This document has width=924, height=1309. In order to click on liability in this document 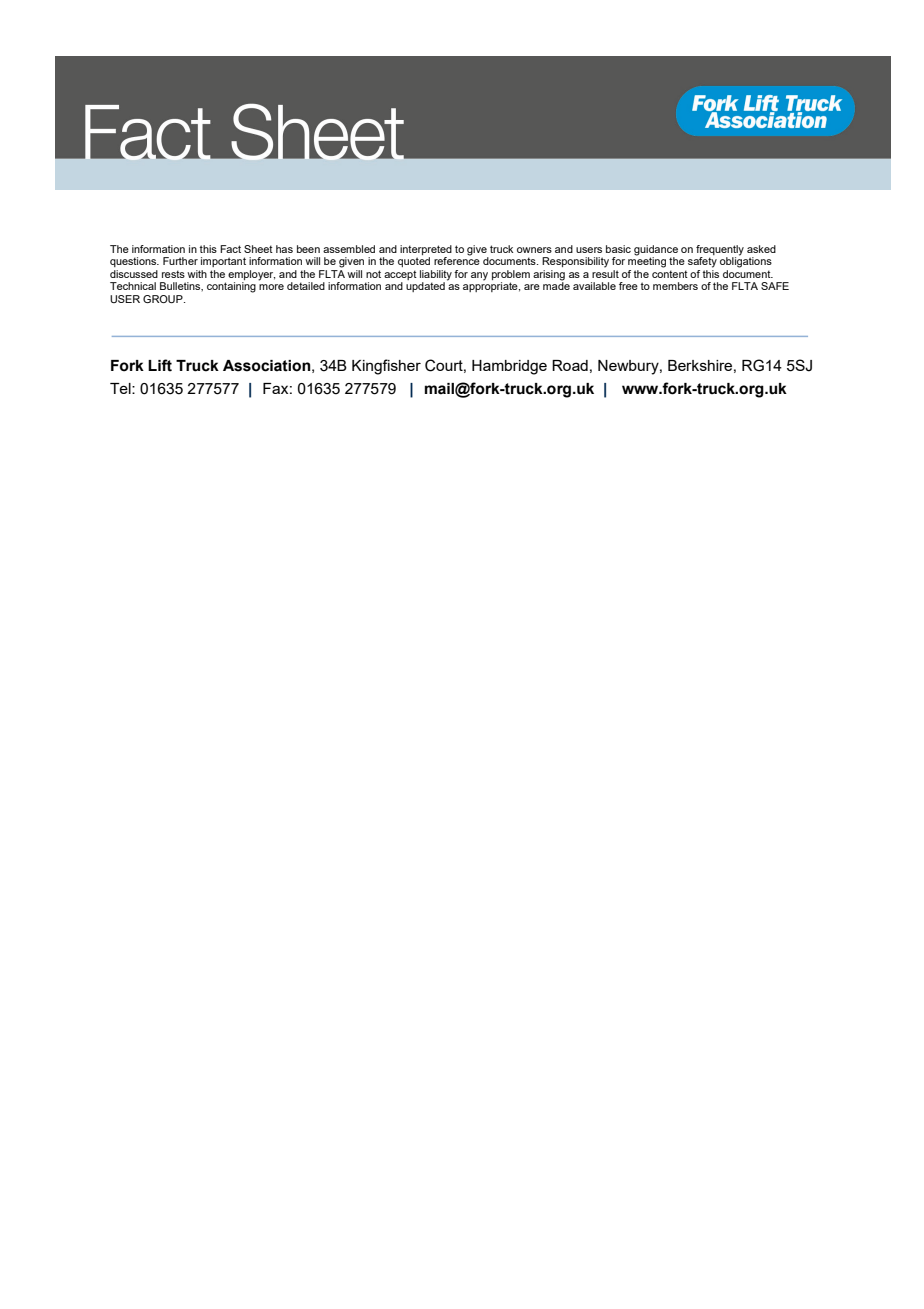, I will do `click(436, 275)`.
